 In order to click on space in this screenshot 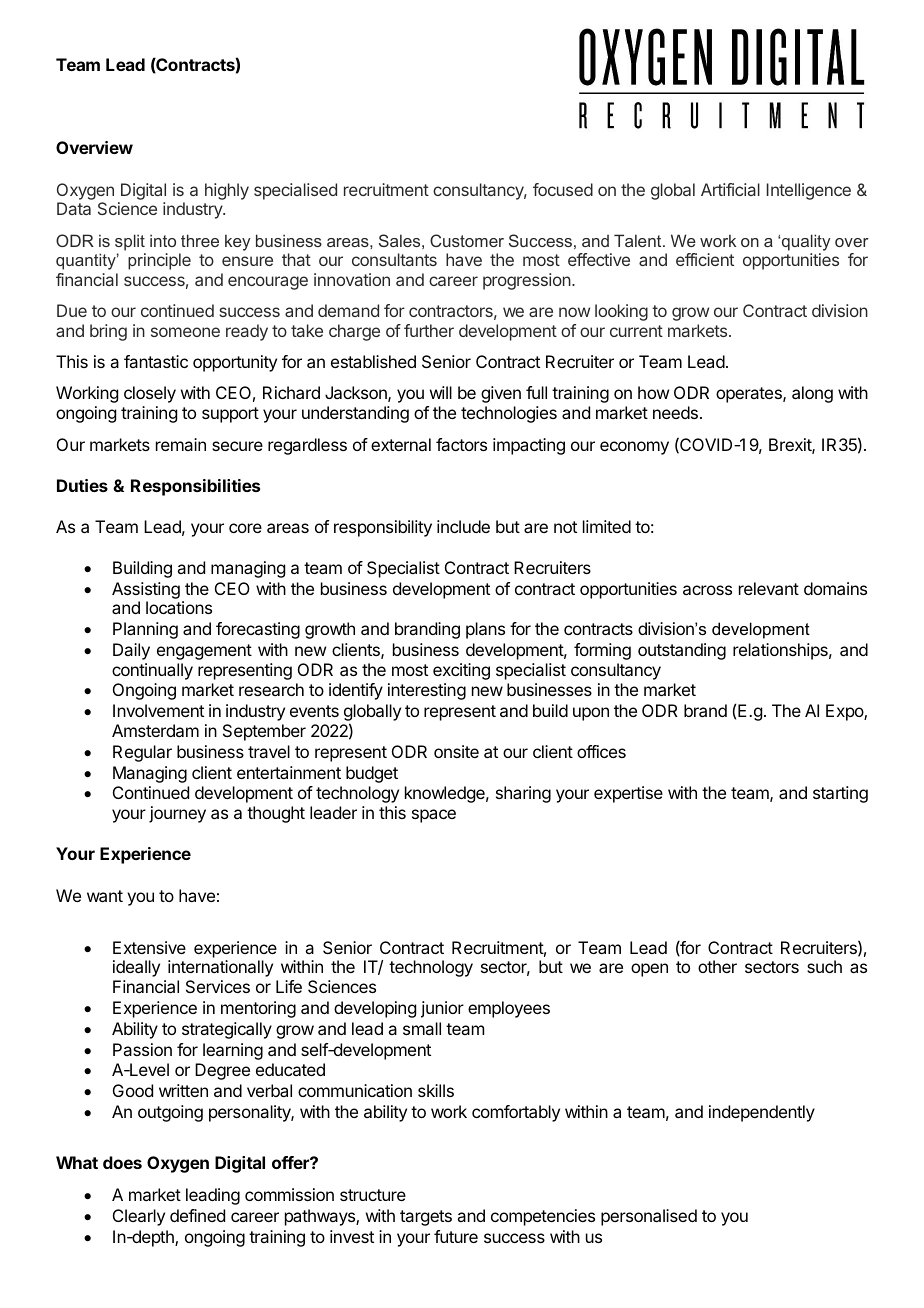, I will do `click(434, 816)`.
